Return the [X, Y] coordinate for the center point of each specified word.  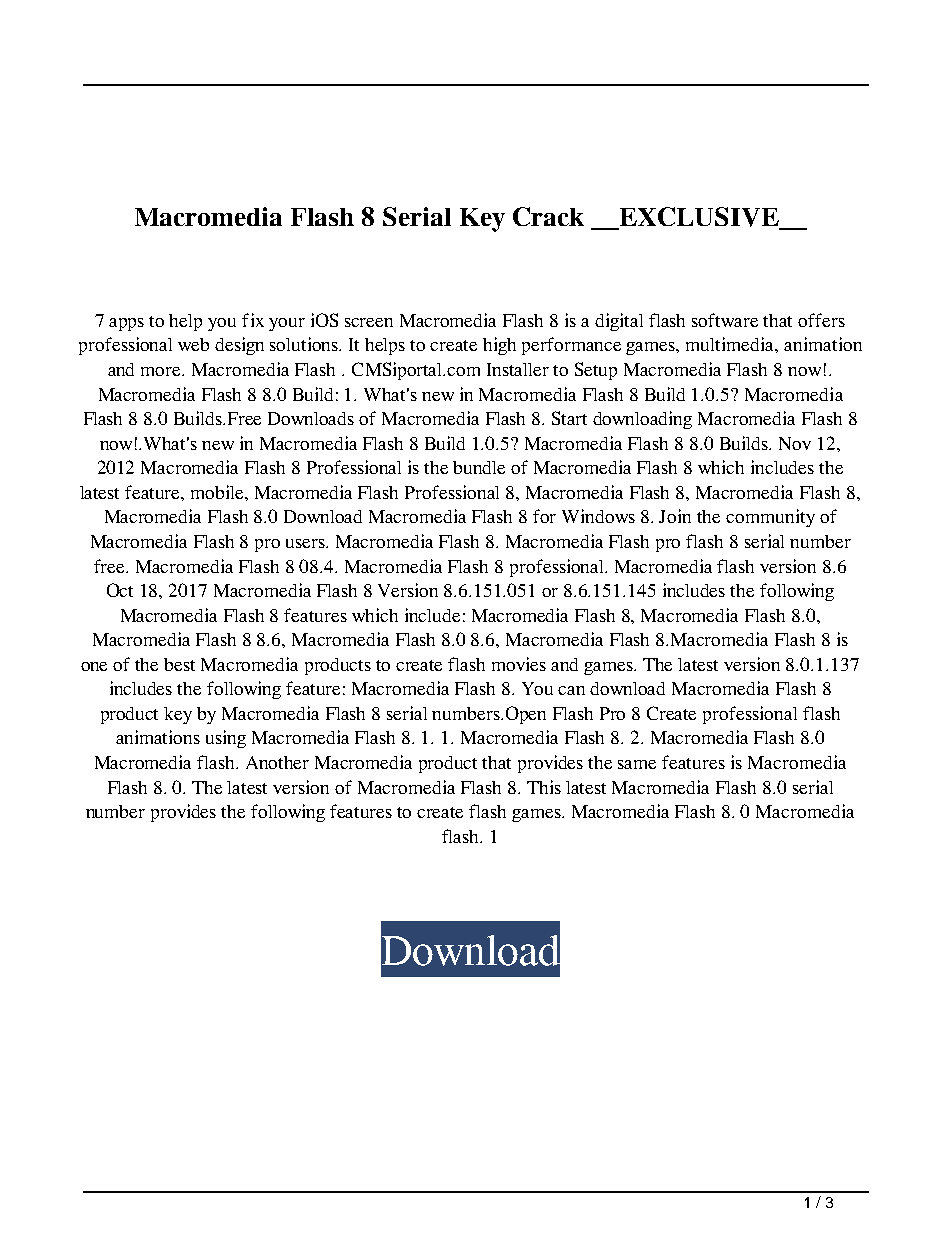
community [770, 518]
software [725, 320]
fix [253, 320]
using [226, 739]
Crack [548, 216]
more [162, 371]
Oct [120, 590]
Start [569, 418]
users [306, 543]
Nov [795, 443]
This [544, 787]
